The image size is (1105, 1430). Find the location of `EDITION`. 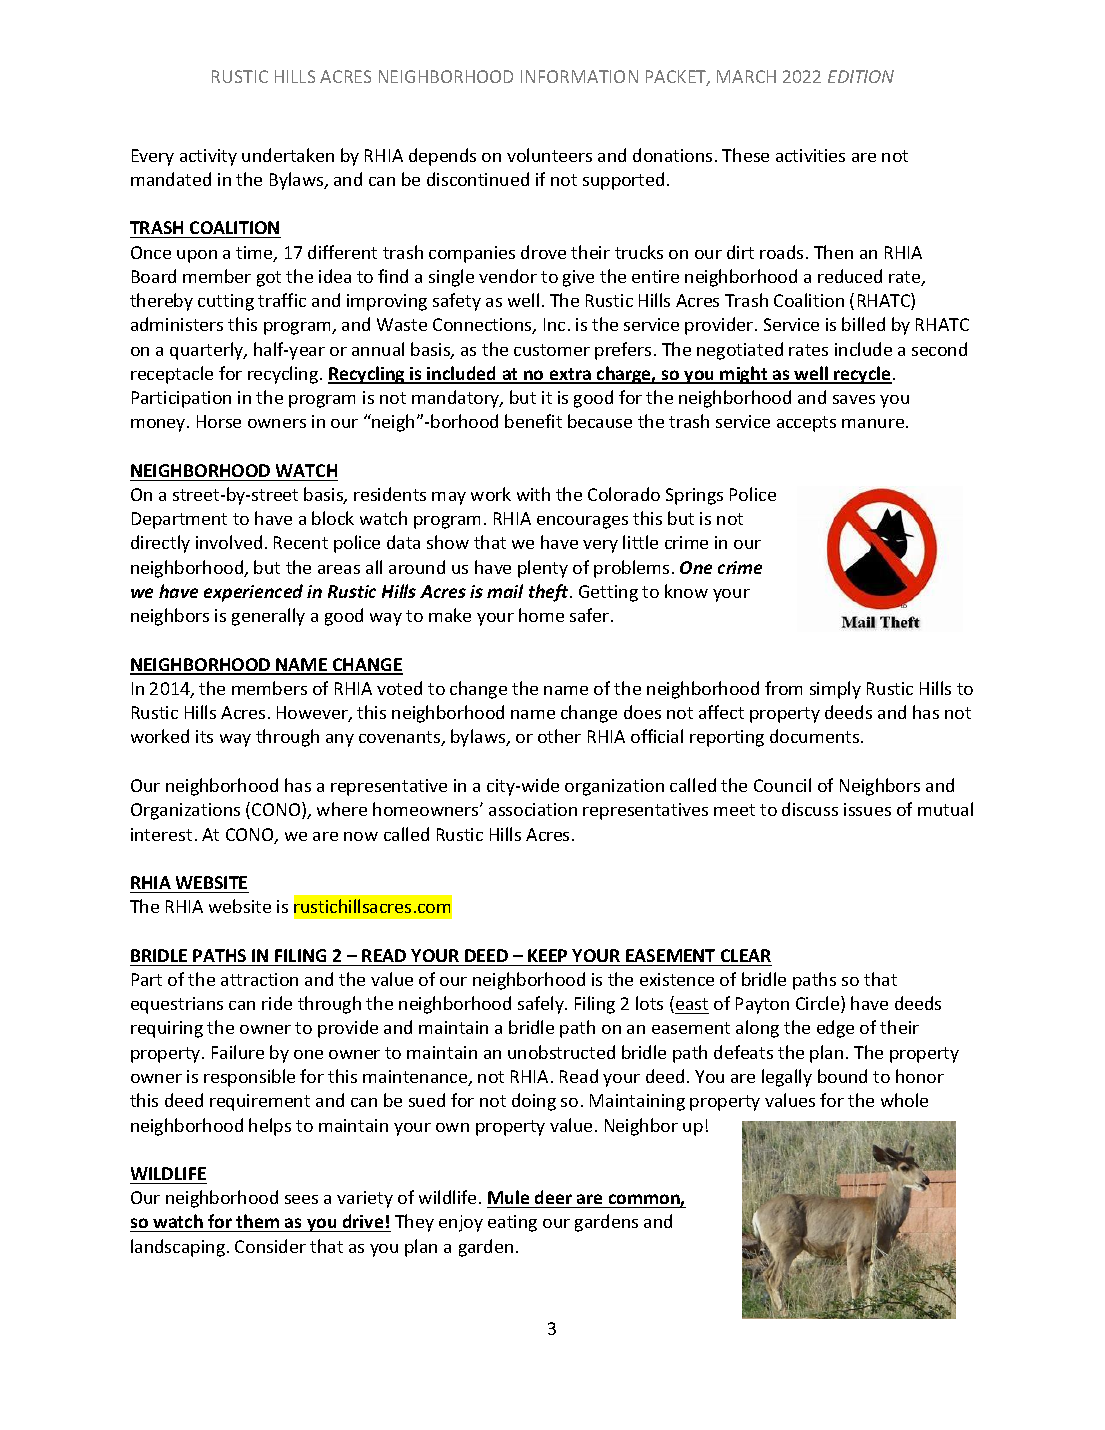

EDITION is located at coordinates (861, 76).
